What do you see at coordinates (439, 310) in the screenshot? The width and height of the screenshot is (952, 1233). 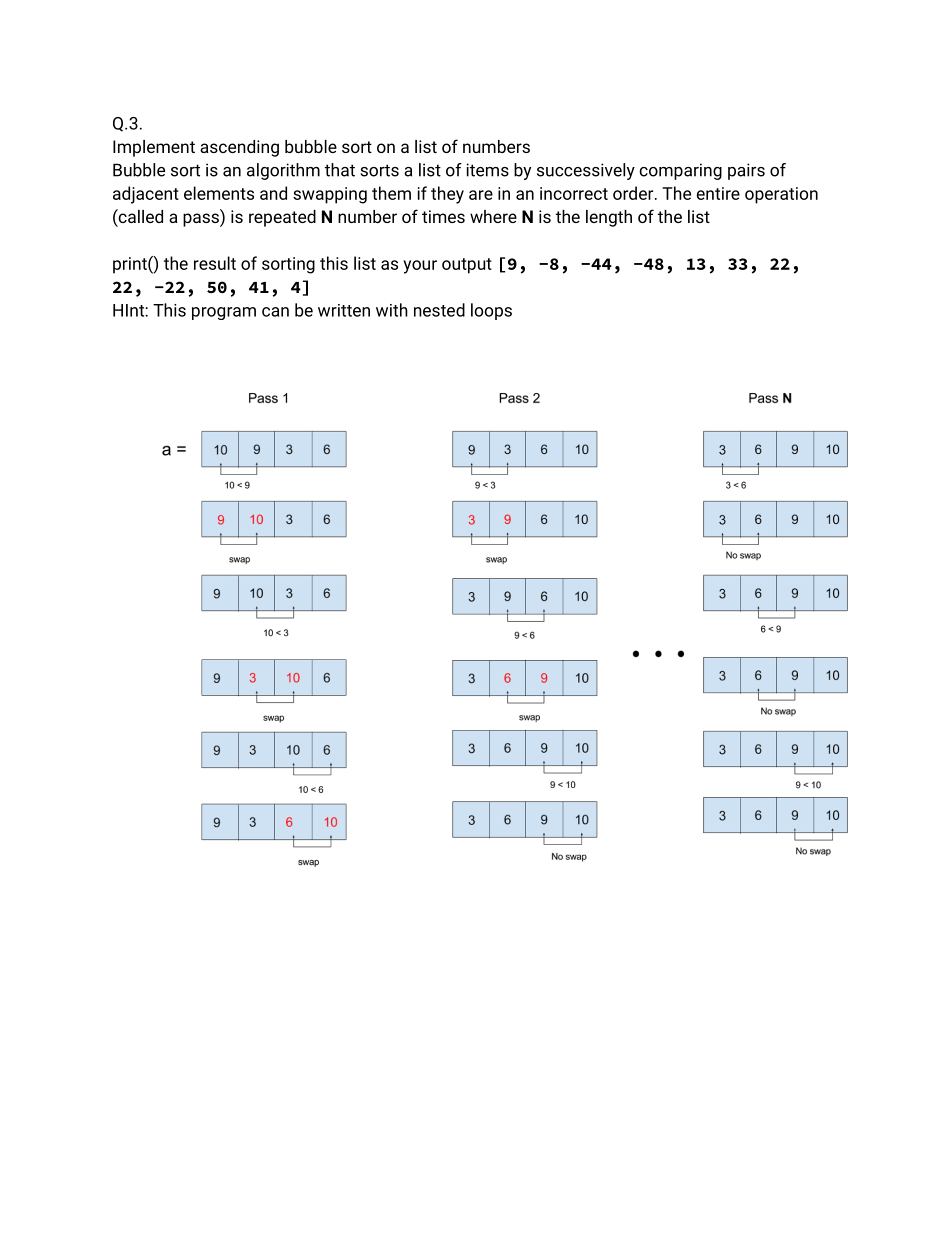 I see `nested` at bounding box center [439, 310].
